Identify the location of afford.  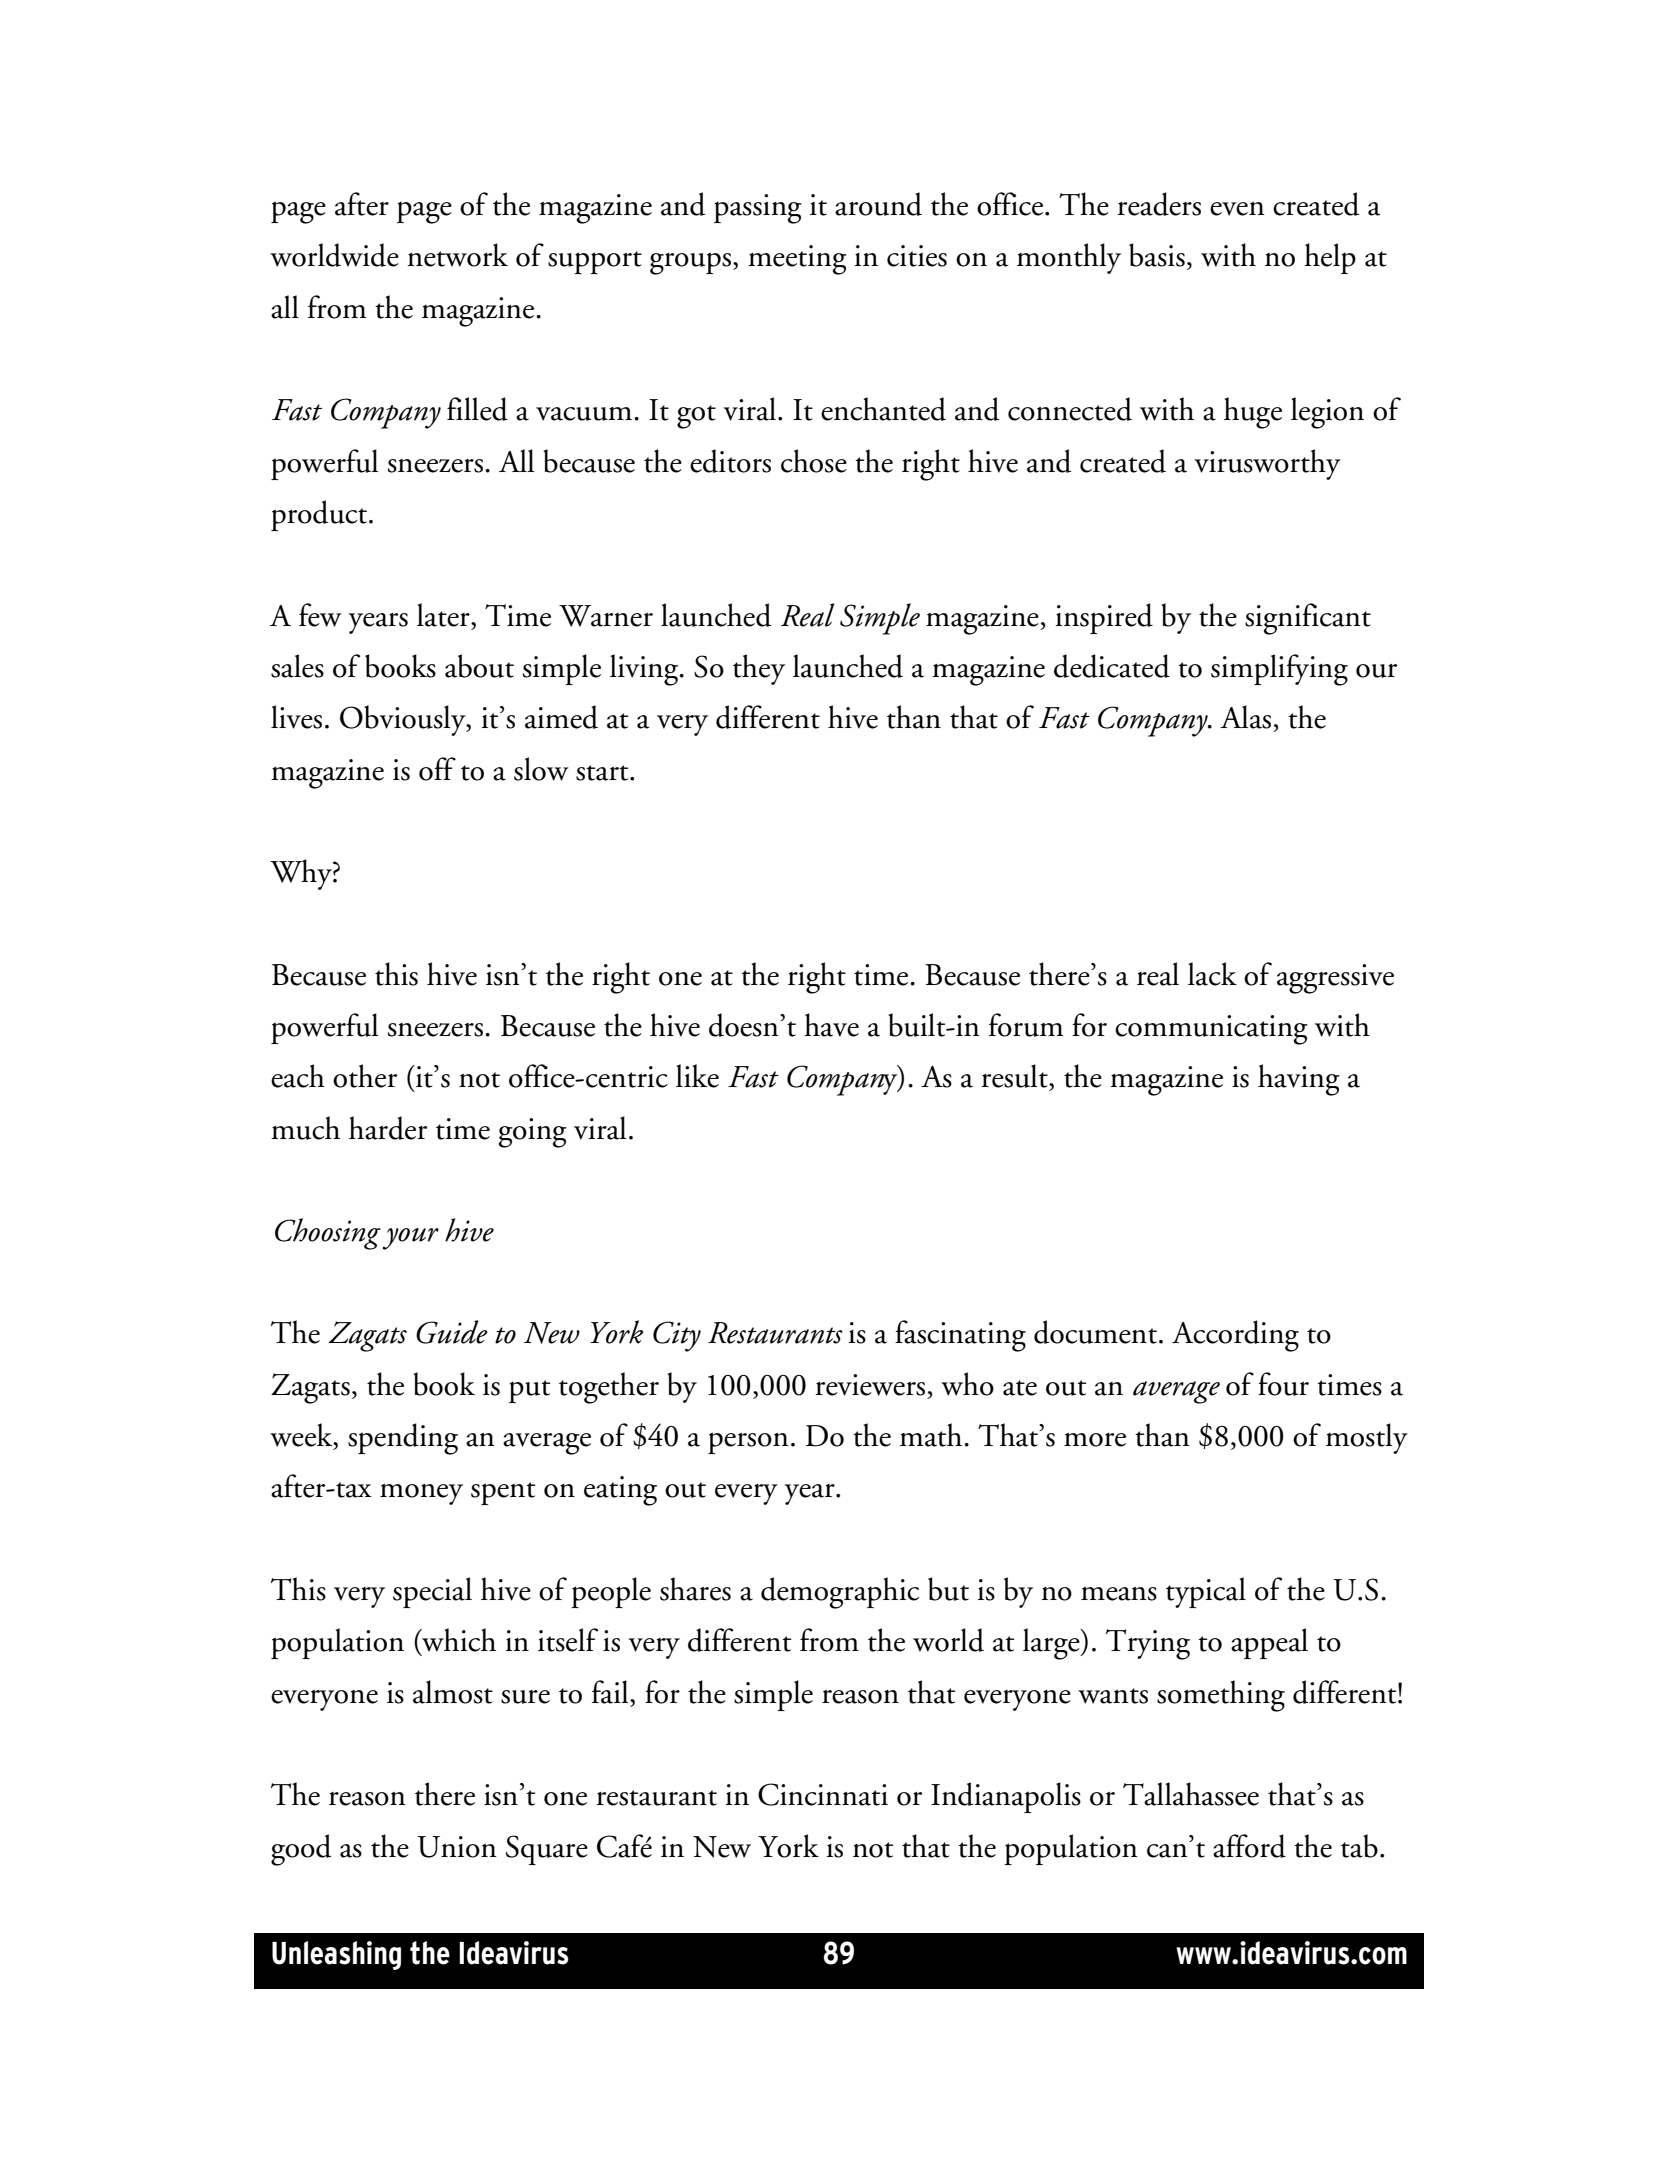
(1249, 1846).
